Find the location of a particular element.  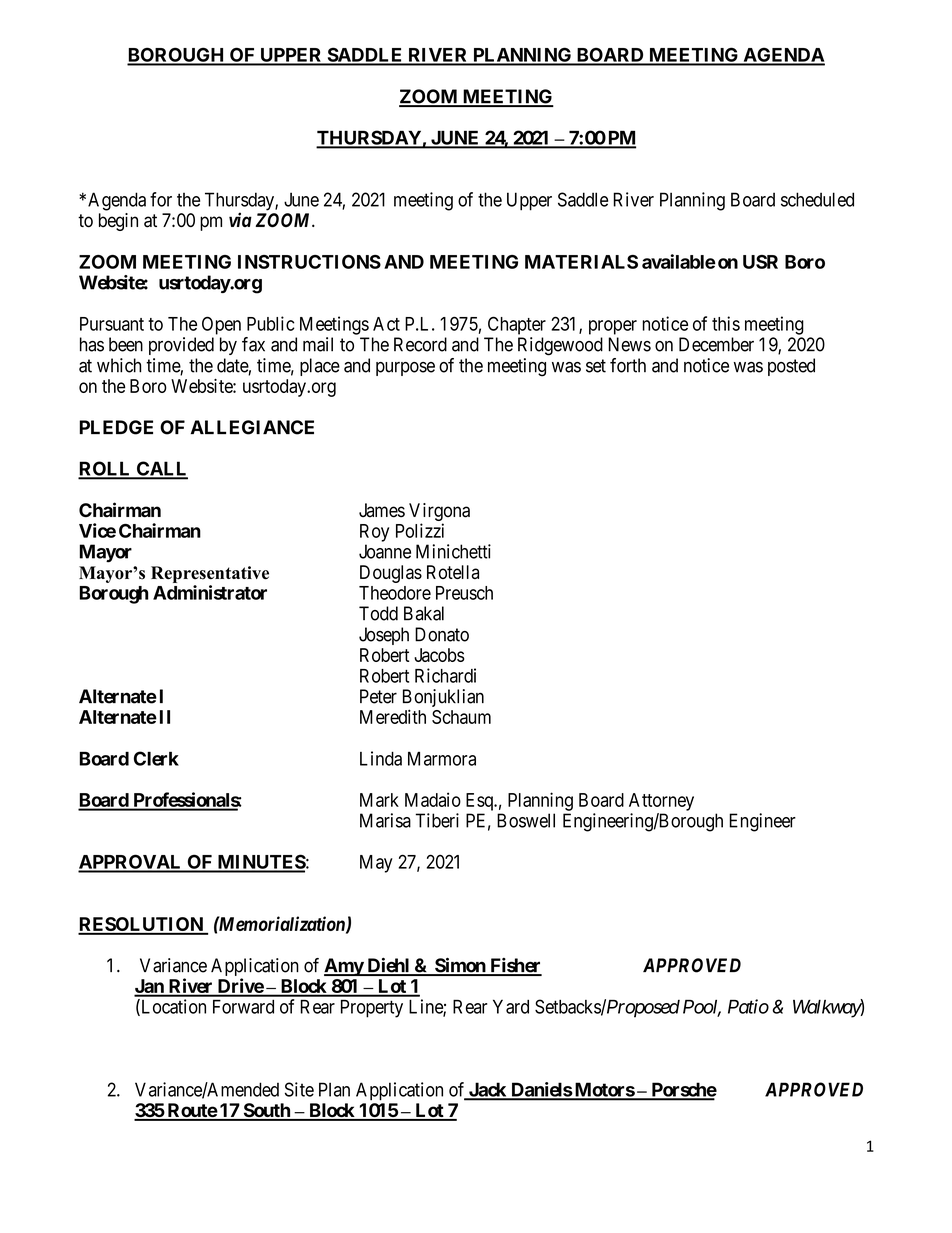

posted is located at coordinates (791, 367).
